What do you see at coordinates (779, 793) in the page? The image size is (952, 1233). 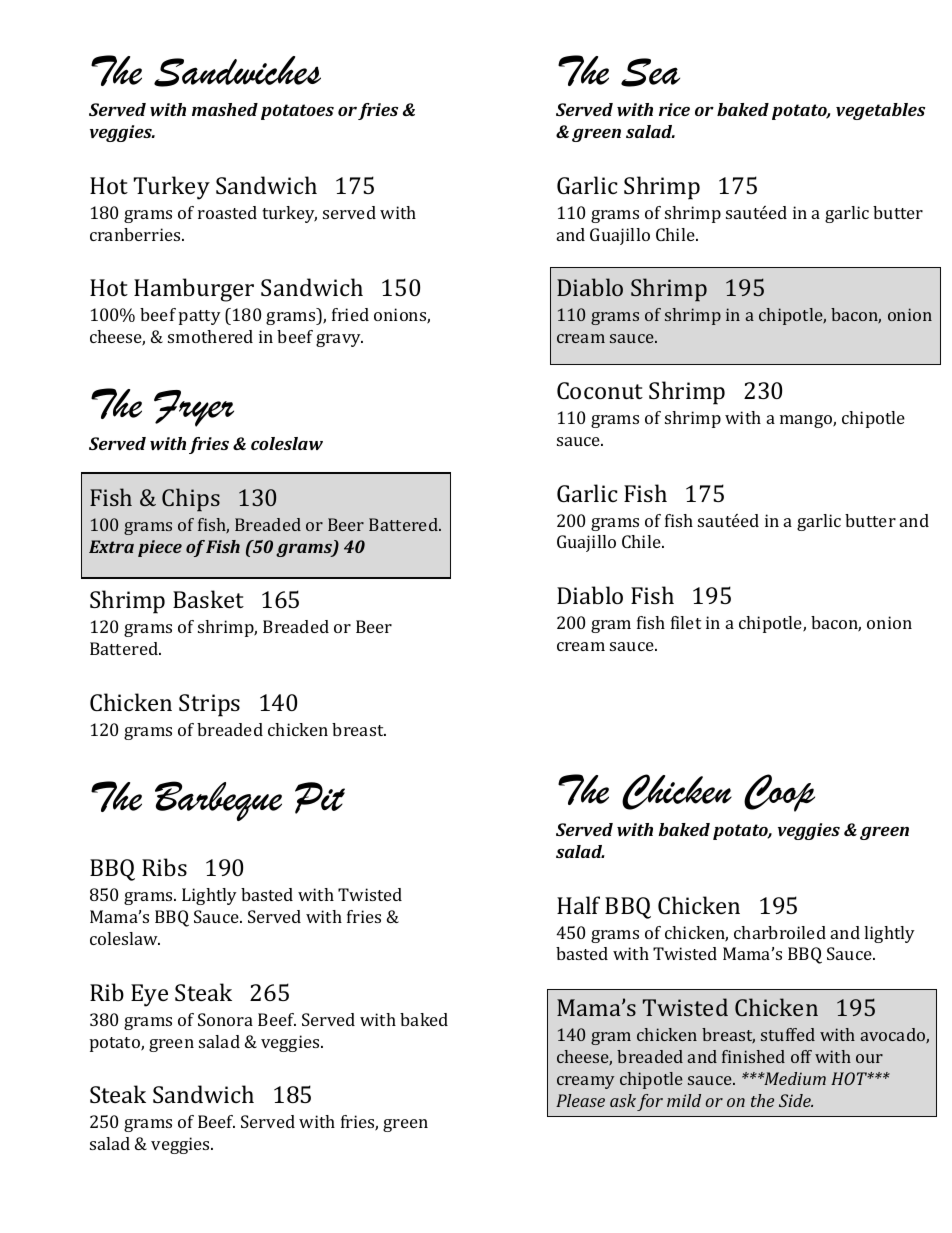 I see `Coop` at bounding box center [779, 793].
